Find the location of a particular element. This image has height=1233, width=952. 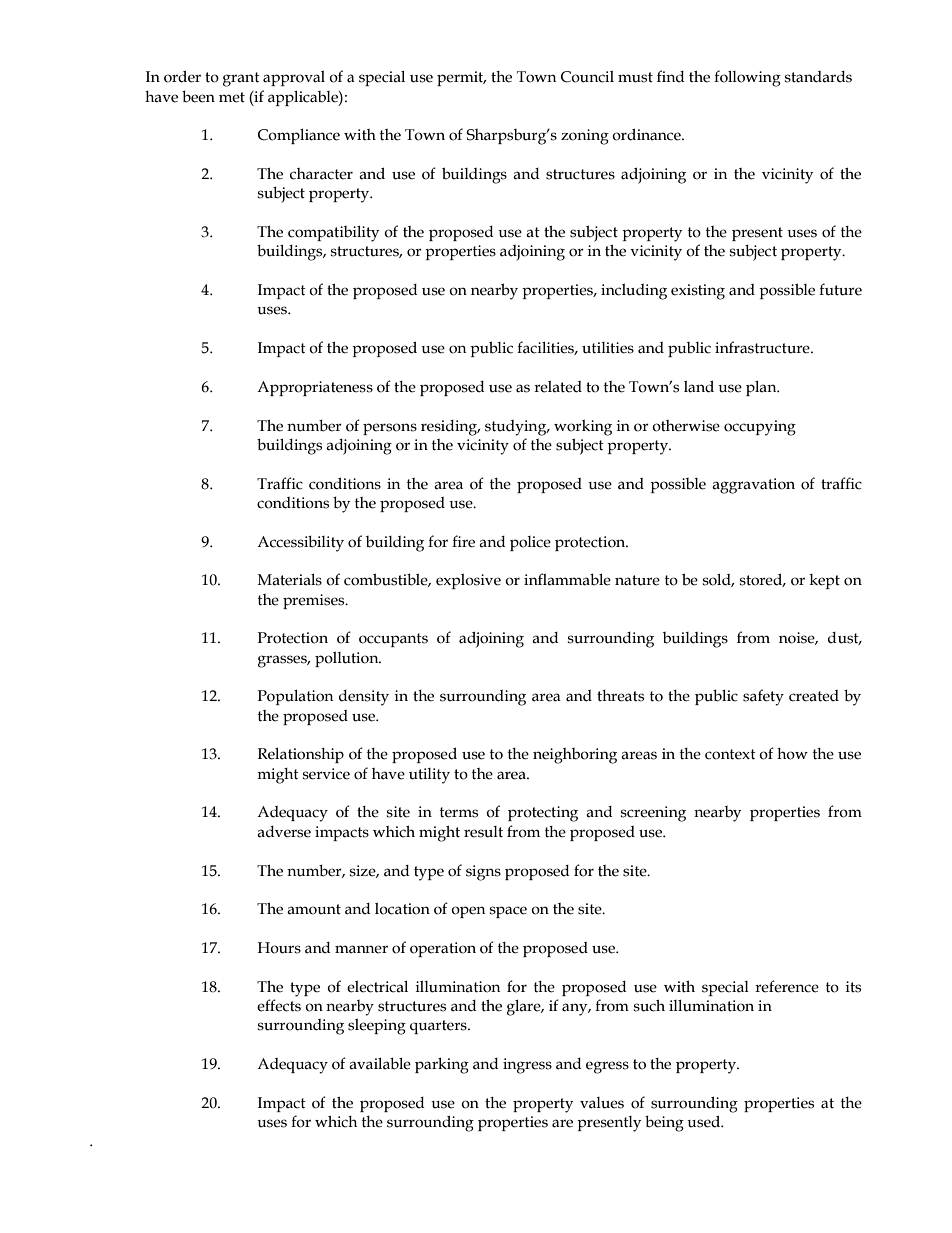

following is located at coordinates (747, 78).
